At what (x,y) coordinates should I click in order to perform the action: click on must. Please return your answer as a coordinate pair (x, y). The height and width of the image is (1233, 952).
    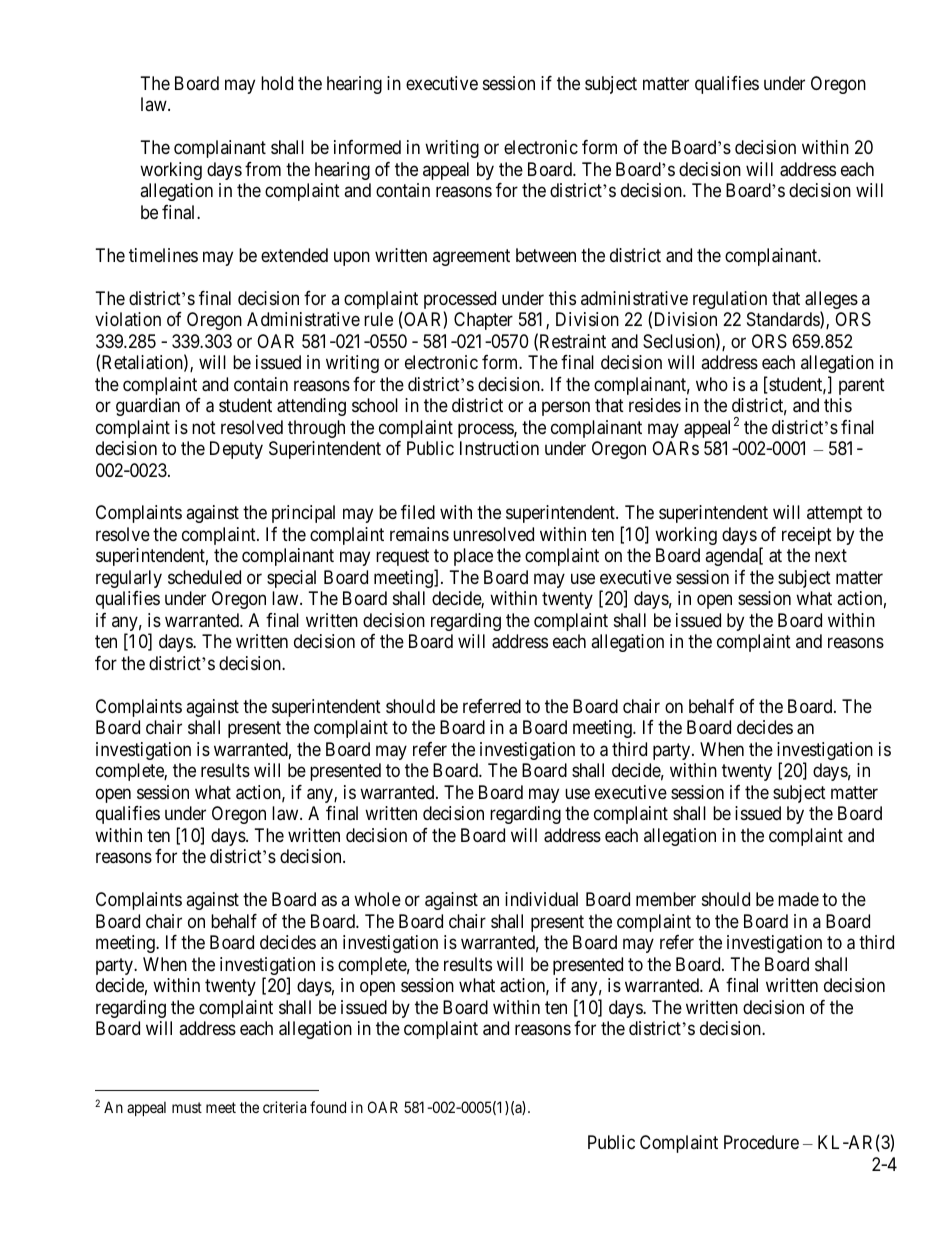
    Looking at the image, I should click on (187, 1107).
